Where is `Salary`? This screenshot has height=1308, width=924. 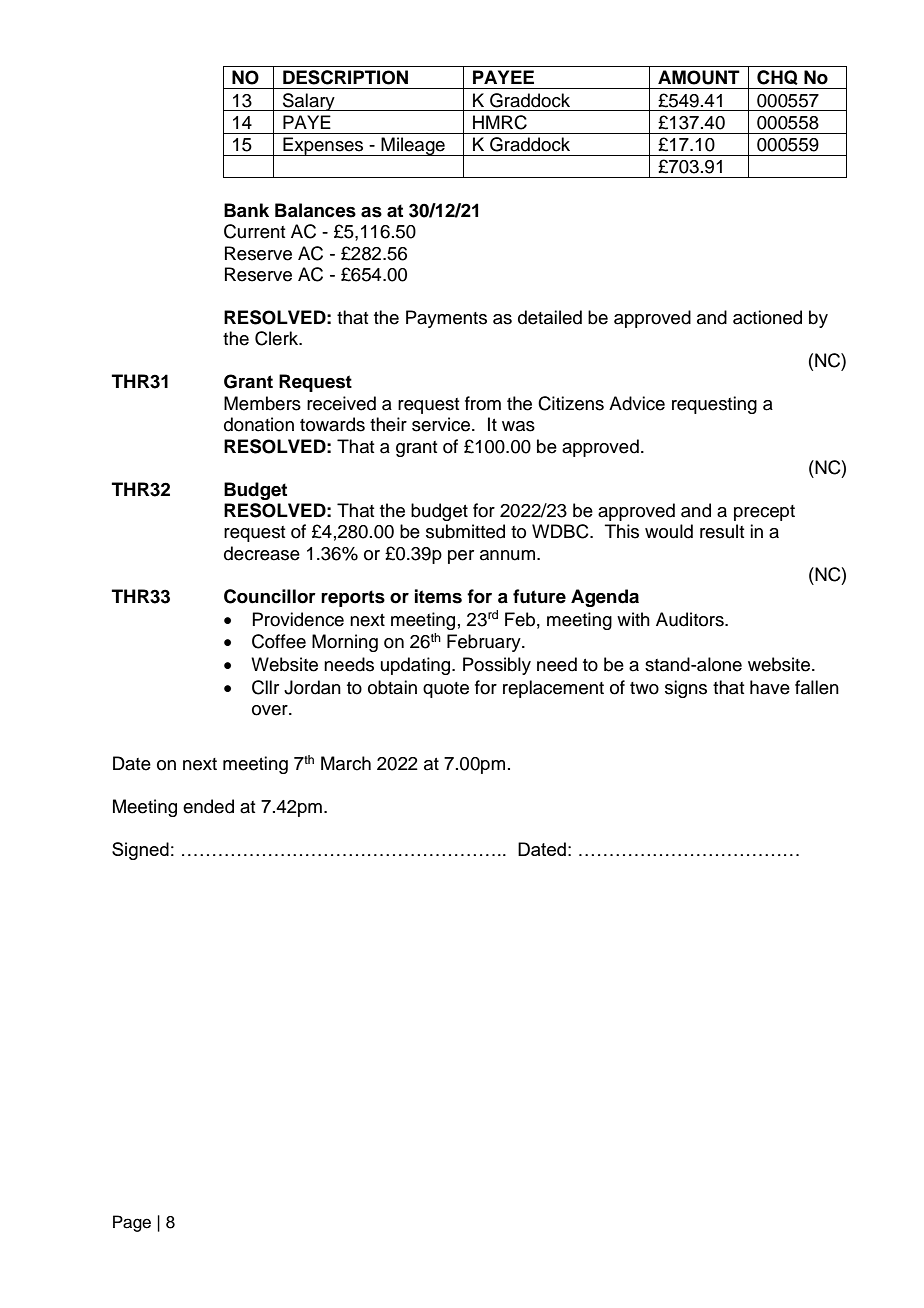
Salary is located at coordinates (309, 102).
